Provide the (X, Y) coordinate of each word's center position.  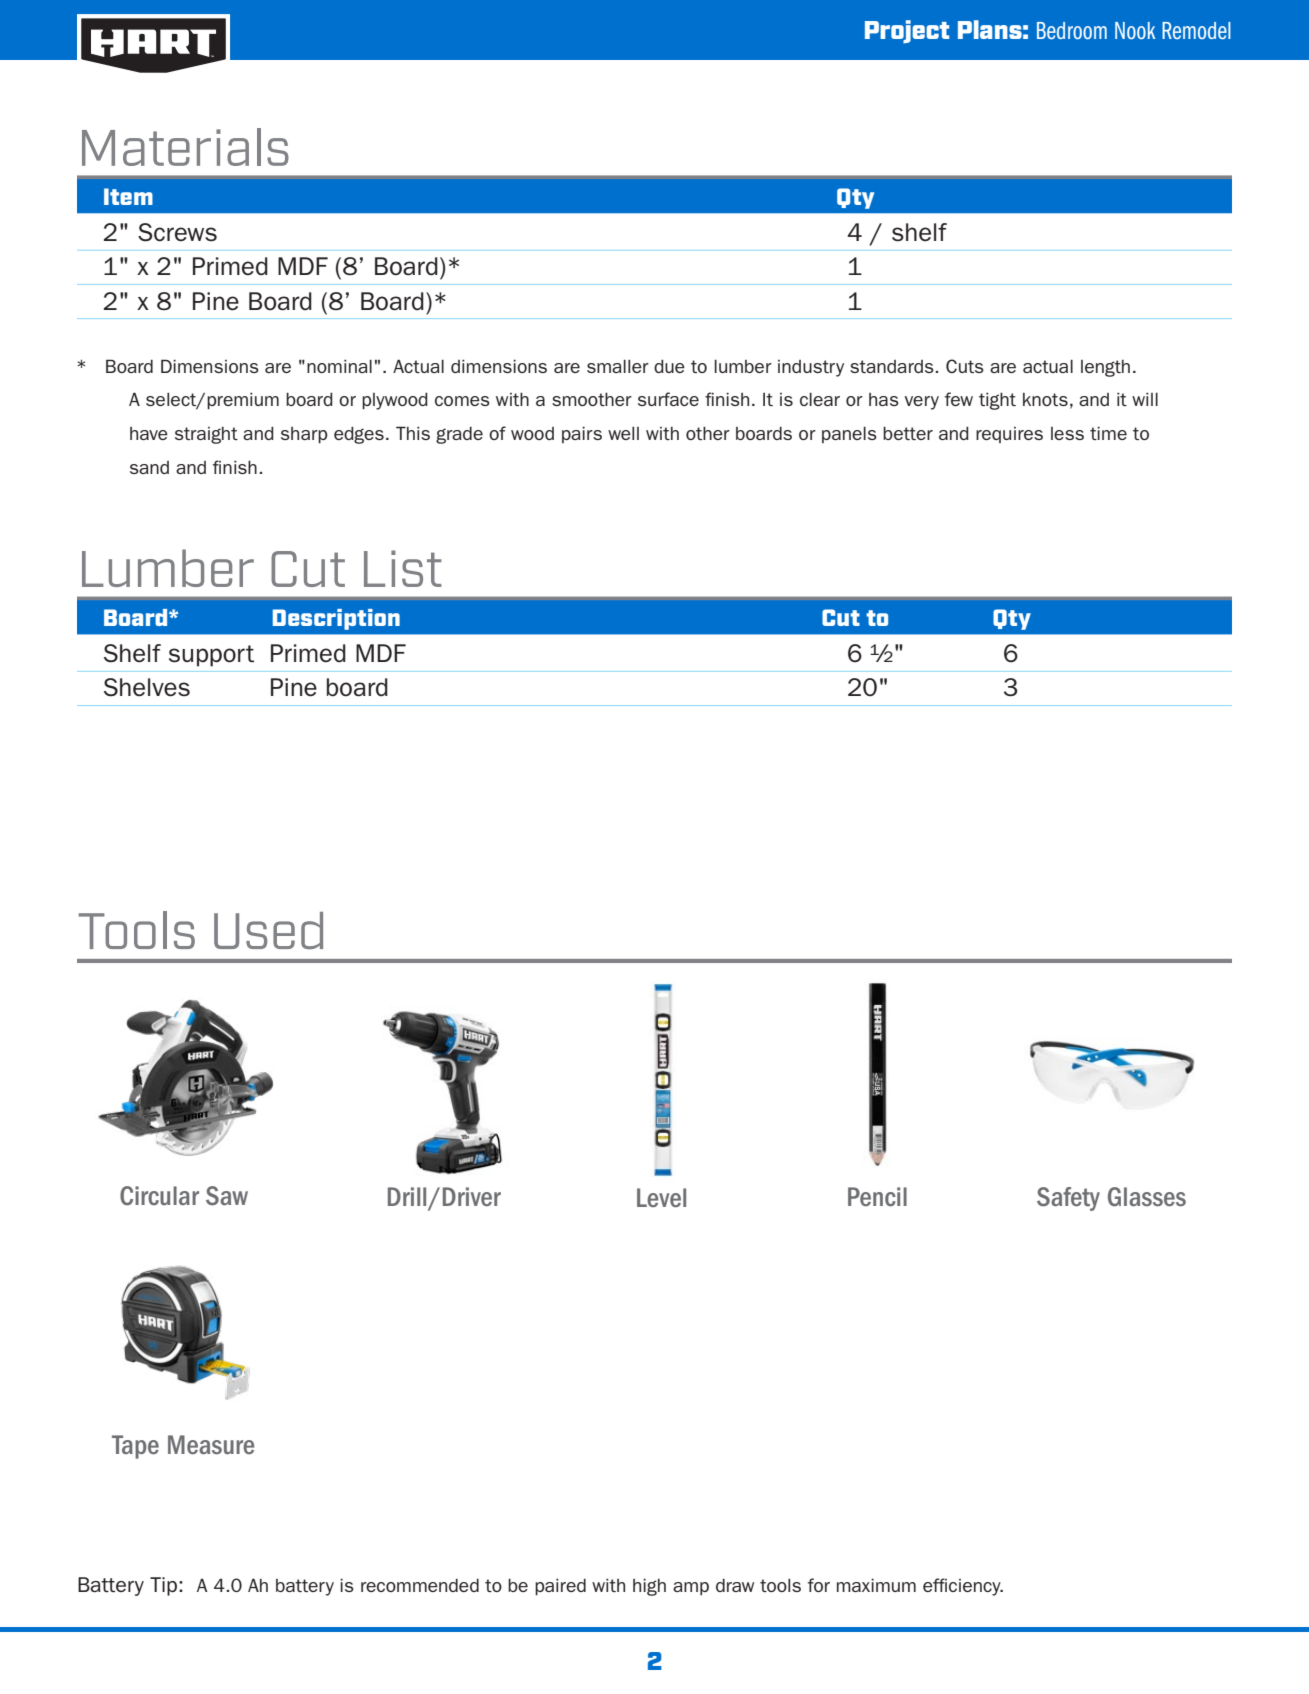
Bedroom (1072, 30)
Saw (227, 1196)
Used (268, 930)
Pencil (877, 1196)
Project (907, 32)
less (1067, 433)
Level (661, 1197)
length (1105, 368)
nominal (339, 366)
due (669, 366)
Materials (185, 147)
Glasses (1147, 1197)
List (403, 568)
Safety (1068, 1199)
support (211, 656)
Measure (211, 1444)
